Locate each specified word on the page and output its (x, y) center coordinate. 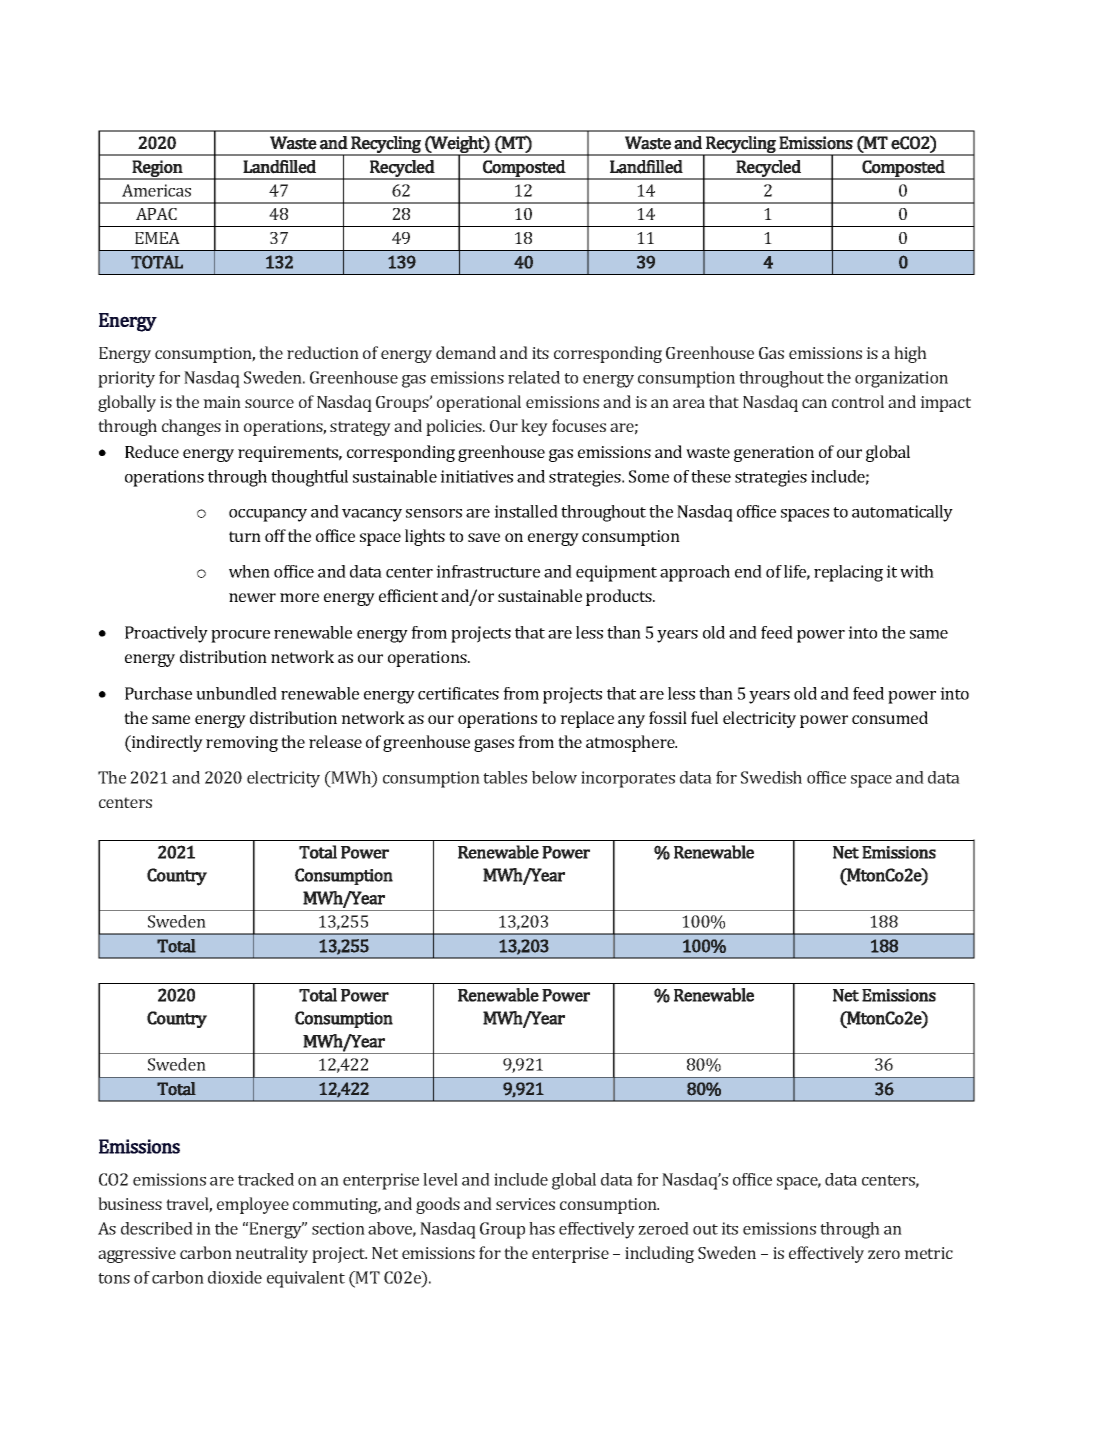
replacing (848, 573)
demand (466, 352)
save (484, 537)
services (525, 1204)
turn (245, 536)
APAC (156, 214)
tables (505, 777)
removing (242, 744)
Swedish (771, 777)
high (910, 354)
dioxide (235, 1277)
